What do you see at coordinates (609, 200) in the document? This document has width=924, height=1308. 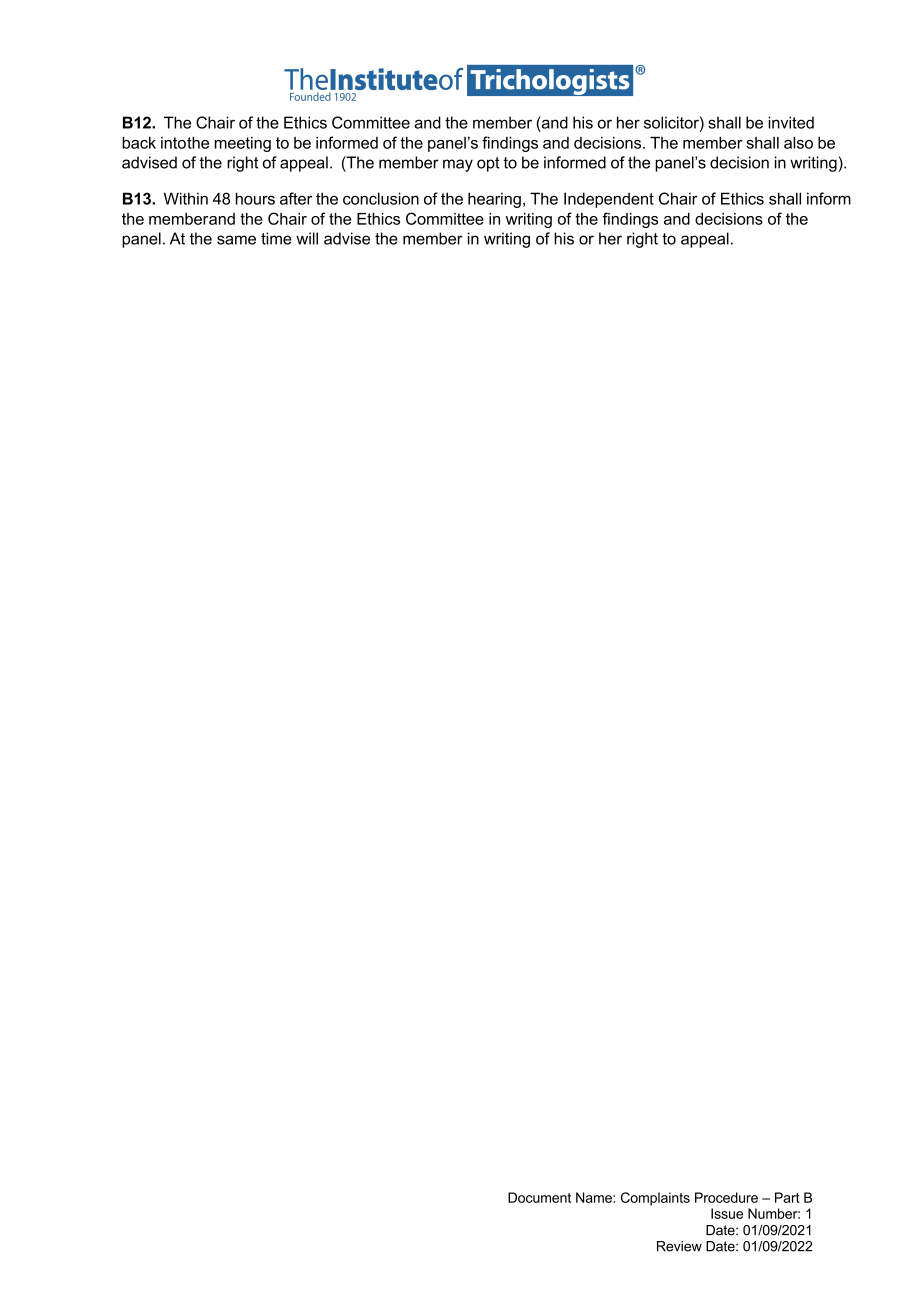 I see `Independent` at bounding box center [609, 200].
